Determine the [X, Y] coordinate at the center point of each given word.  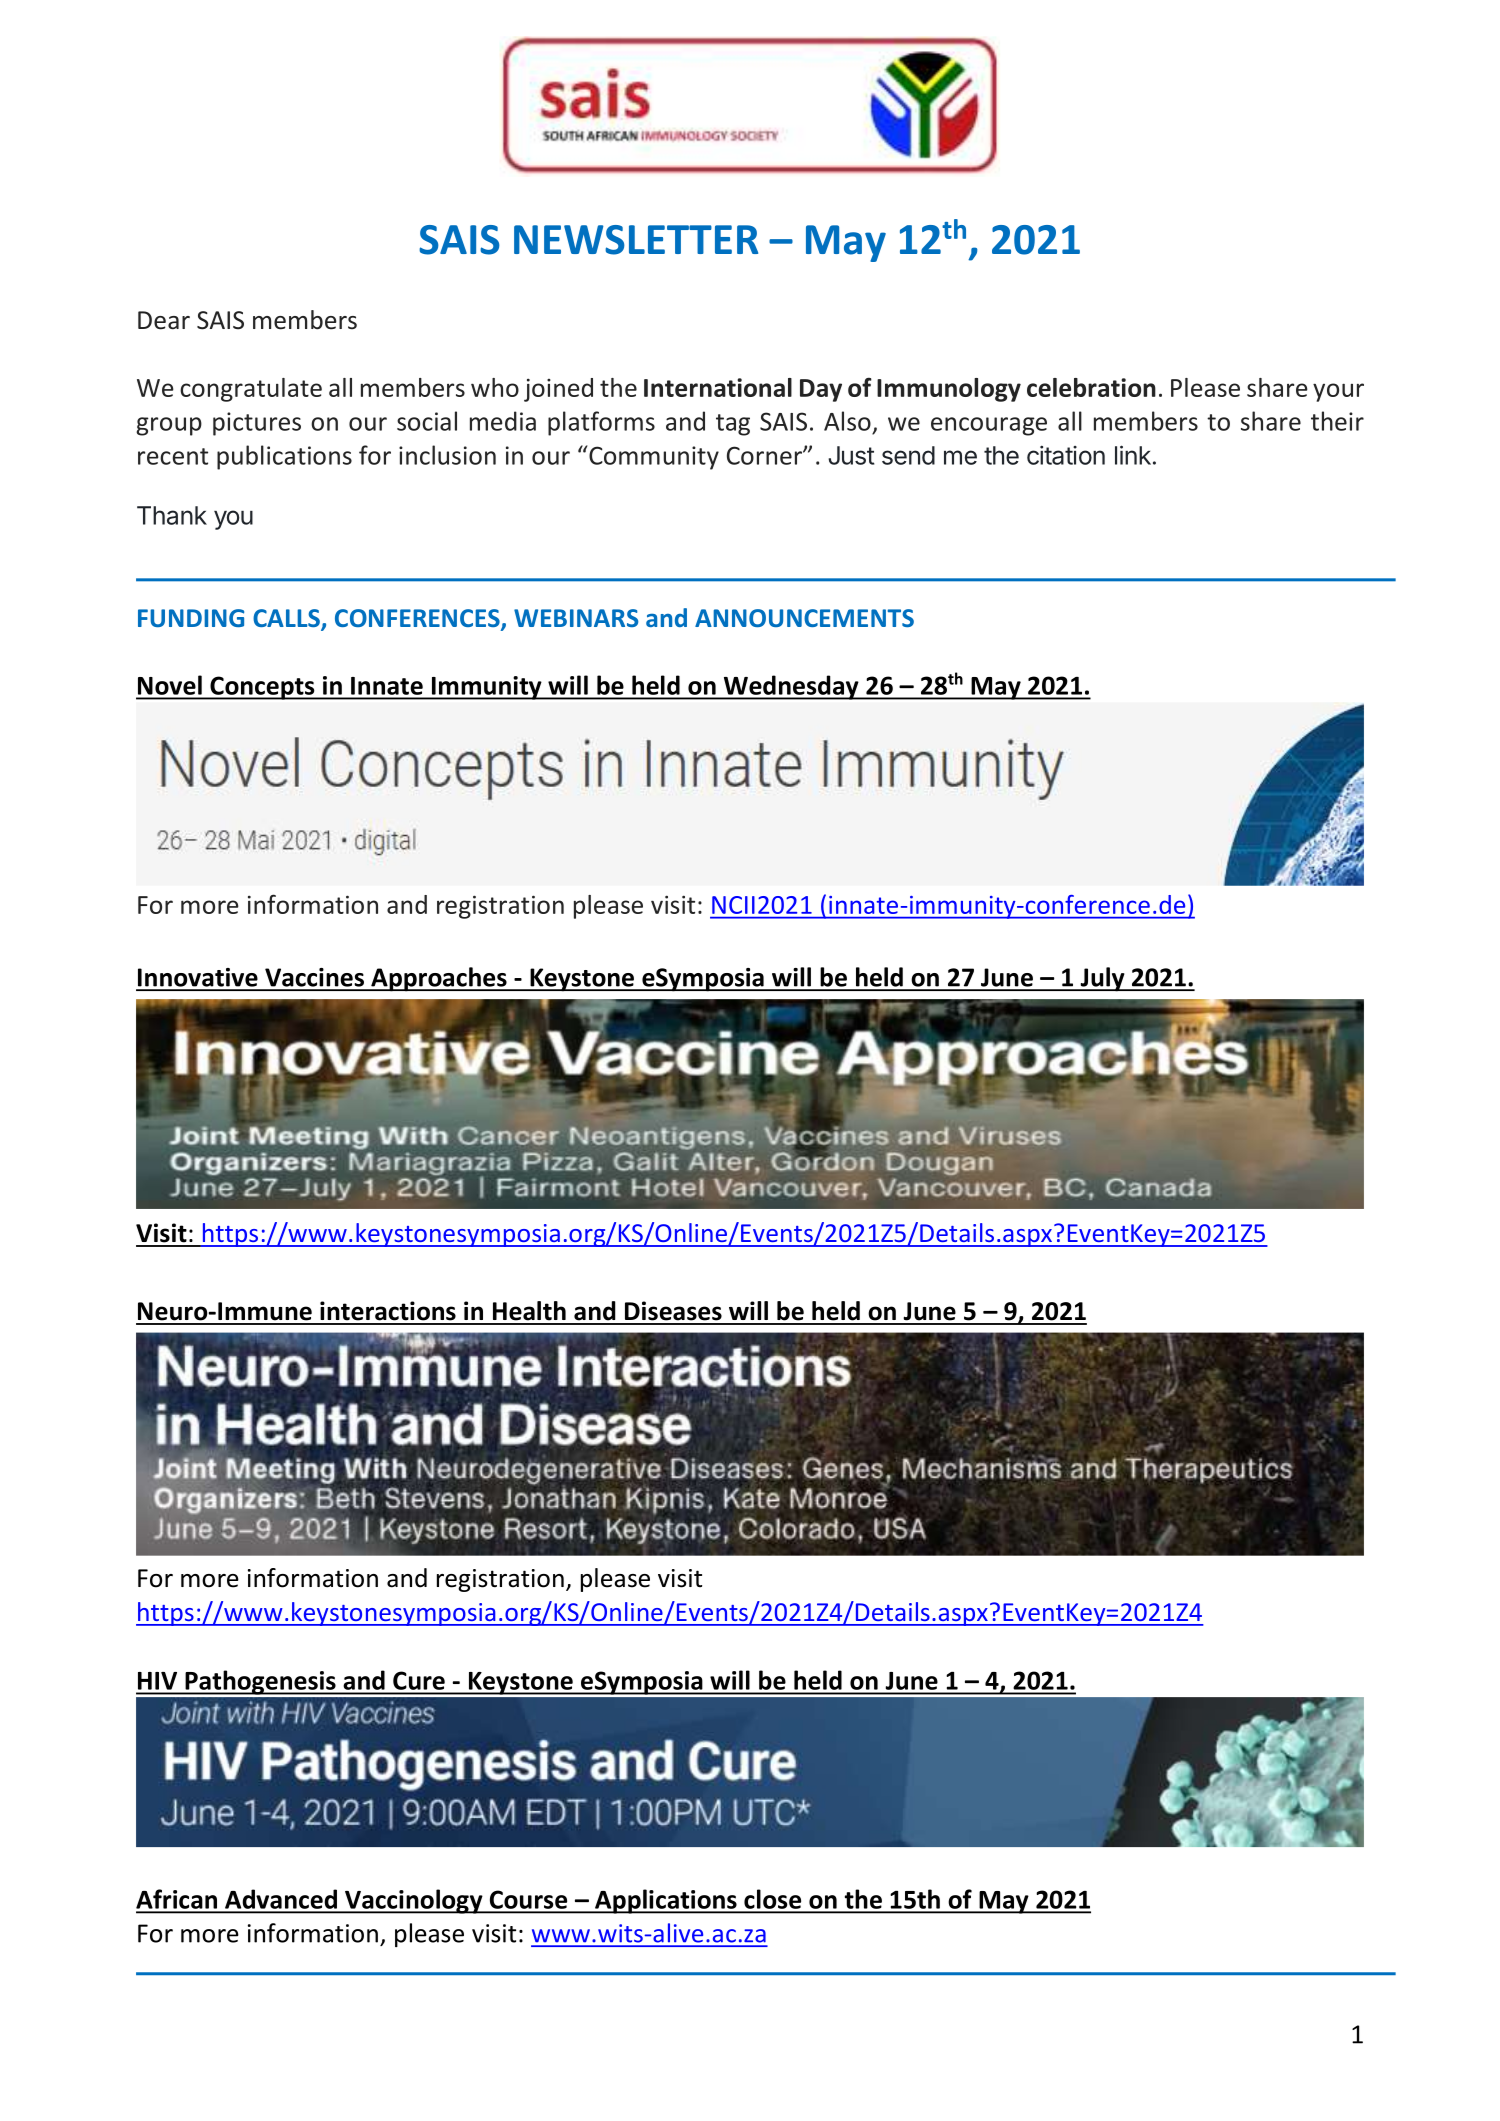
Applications [666, 1901]
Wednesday [791, 687]
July [1102, 979]
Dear [164, 320]
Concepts [262, 688]
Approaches [439, 979]
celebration [1091, 387]
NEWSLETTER [636, 240]
